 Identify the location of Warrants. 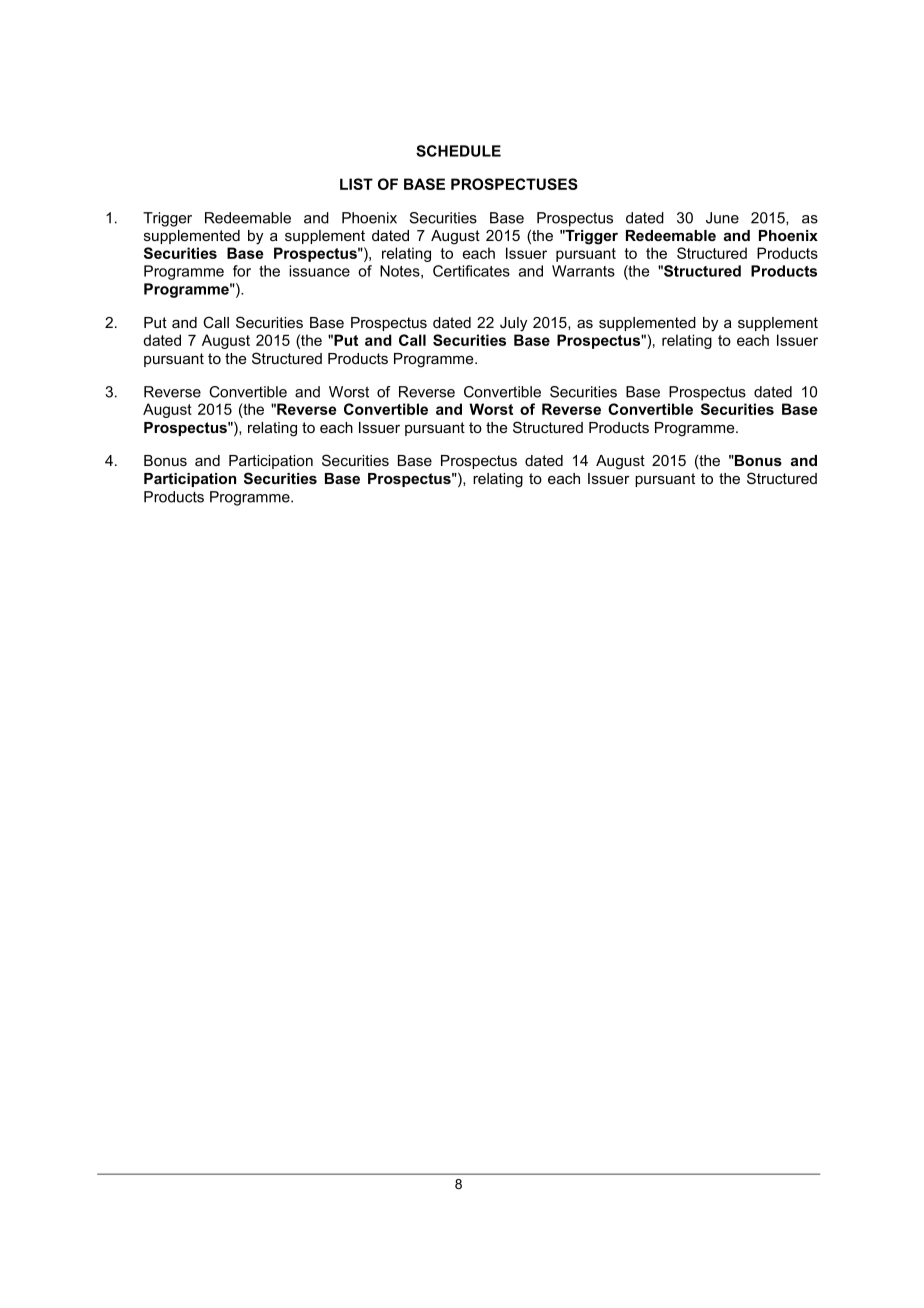
(583, 271).
